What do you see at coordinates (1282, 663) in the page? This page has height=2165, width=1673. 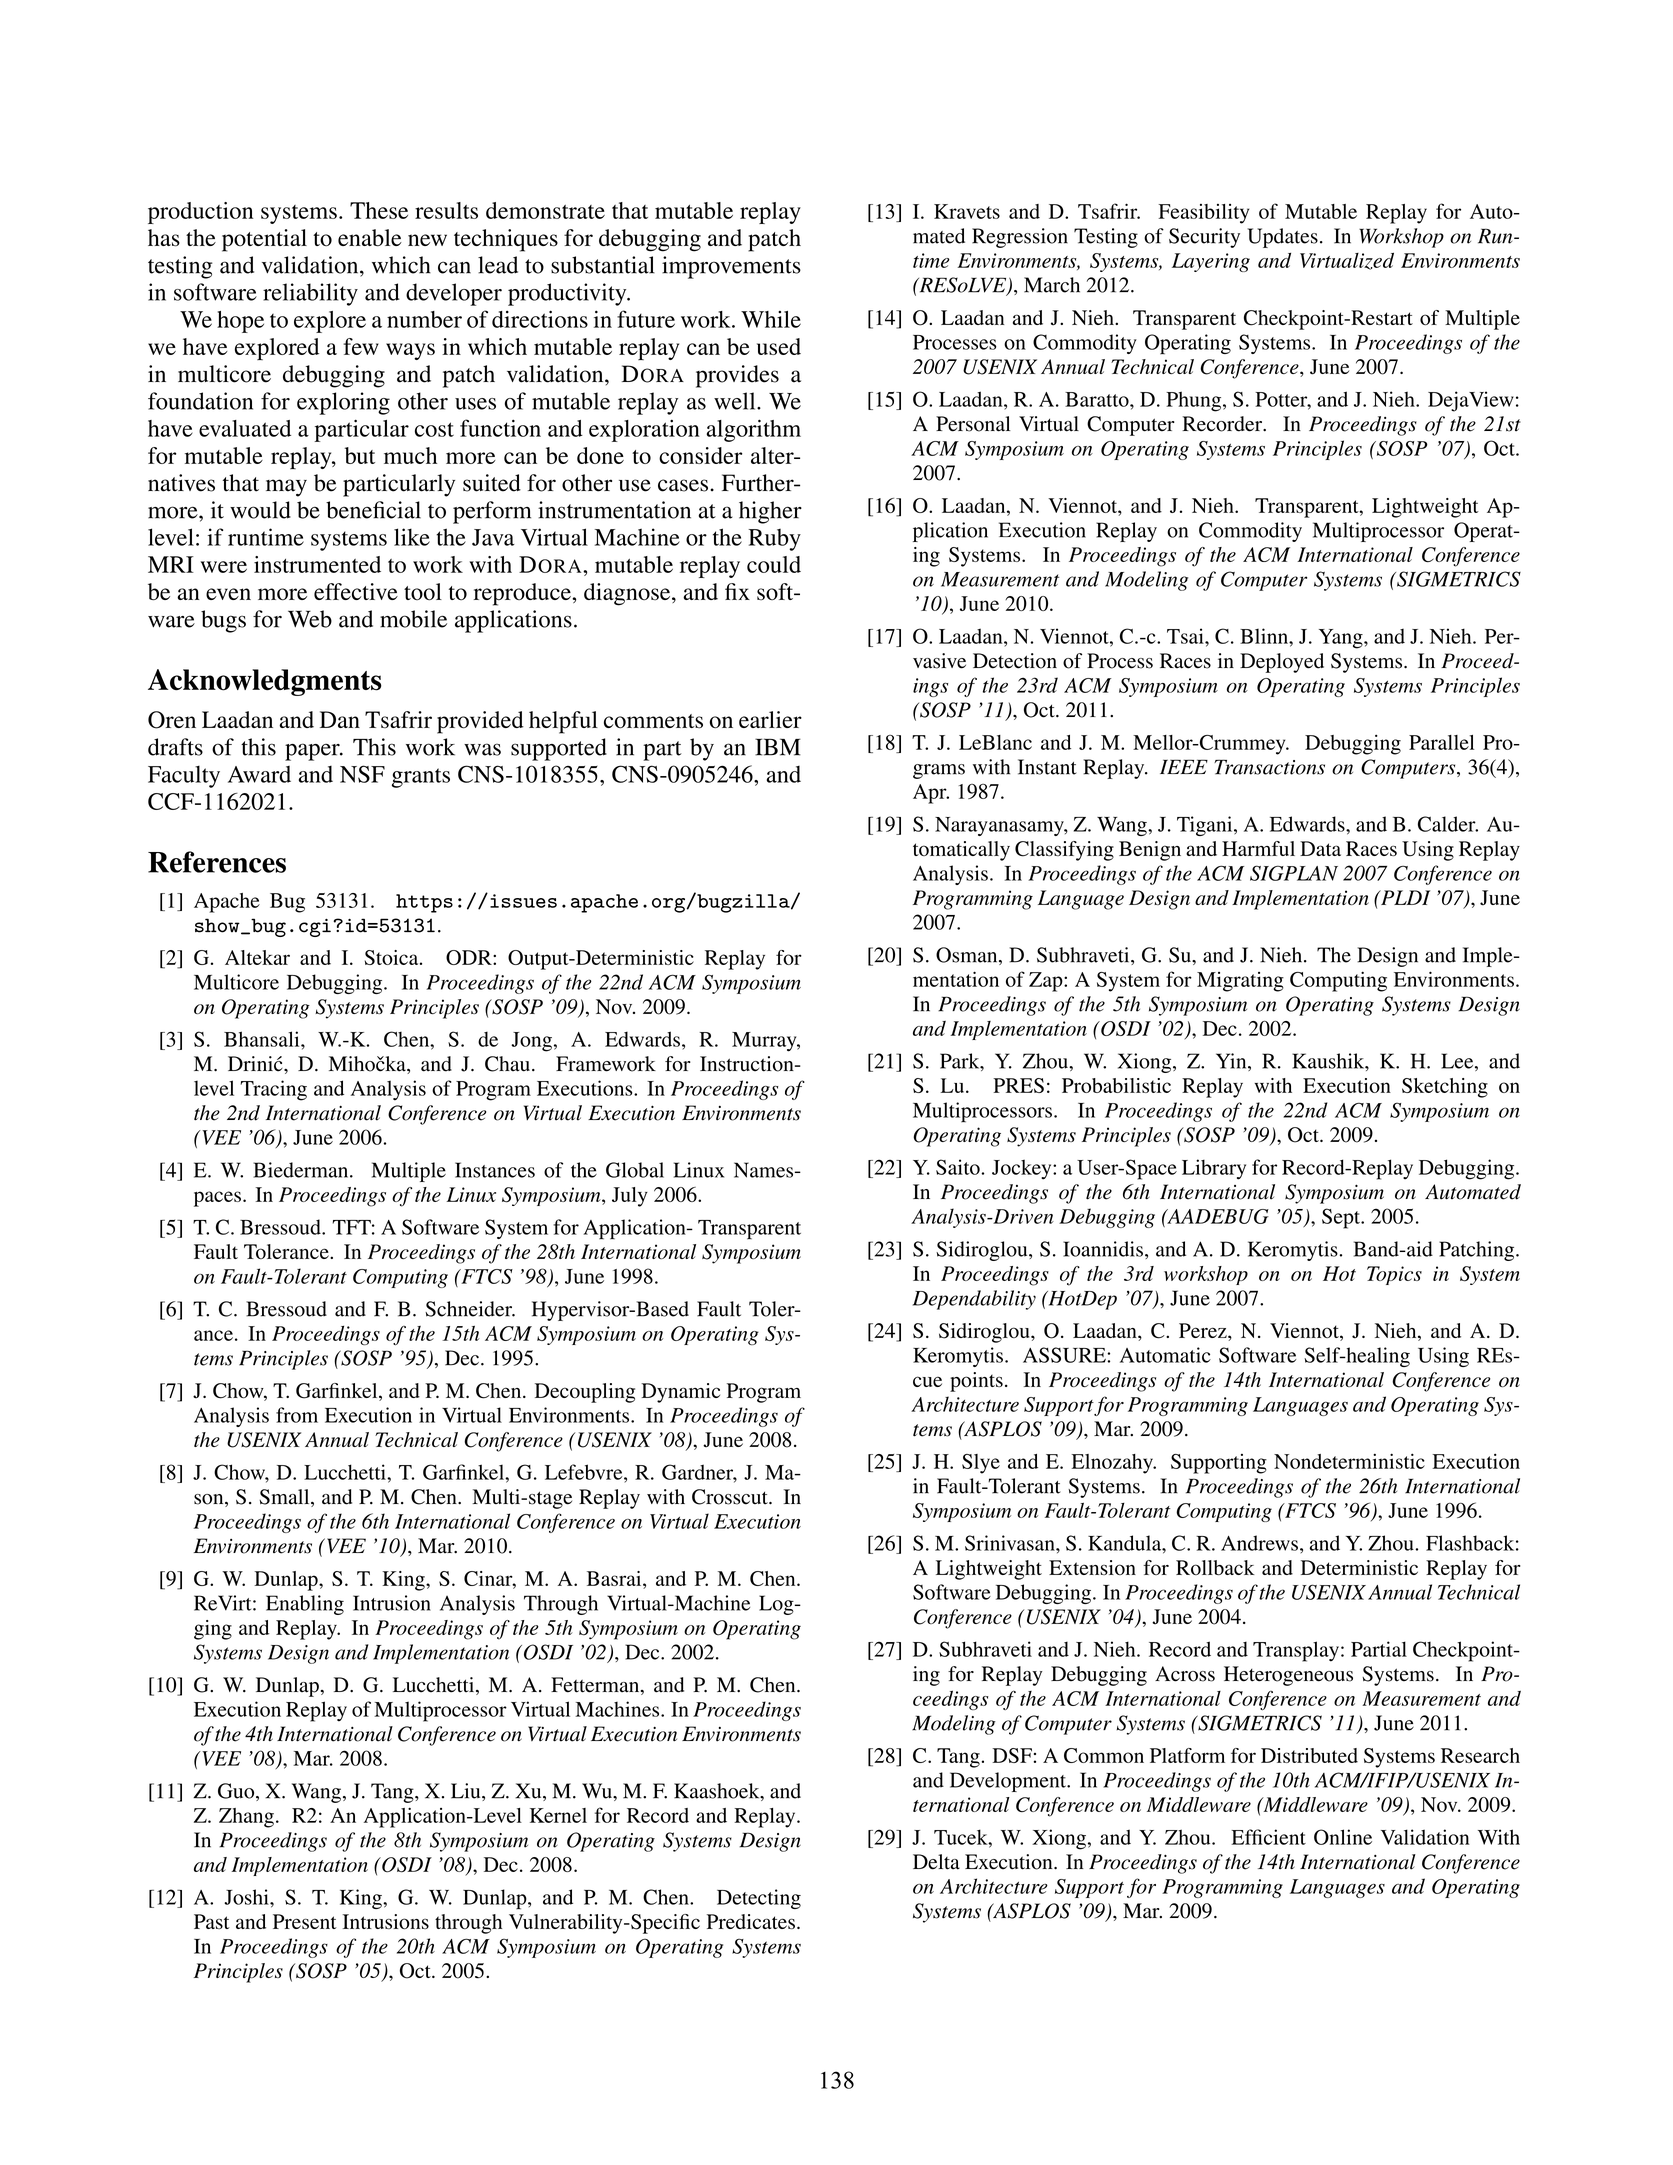 I see `Deployed` at bounding box center [1282, 663].
